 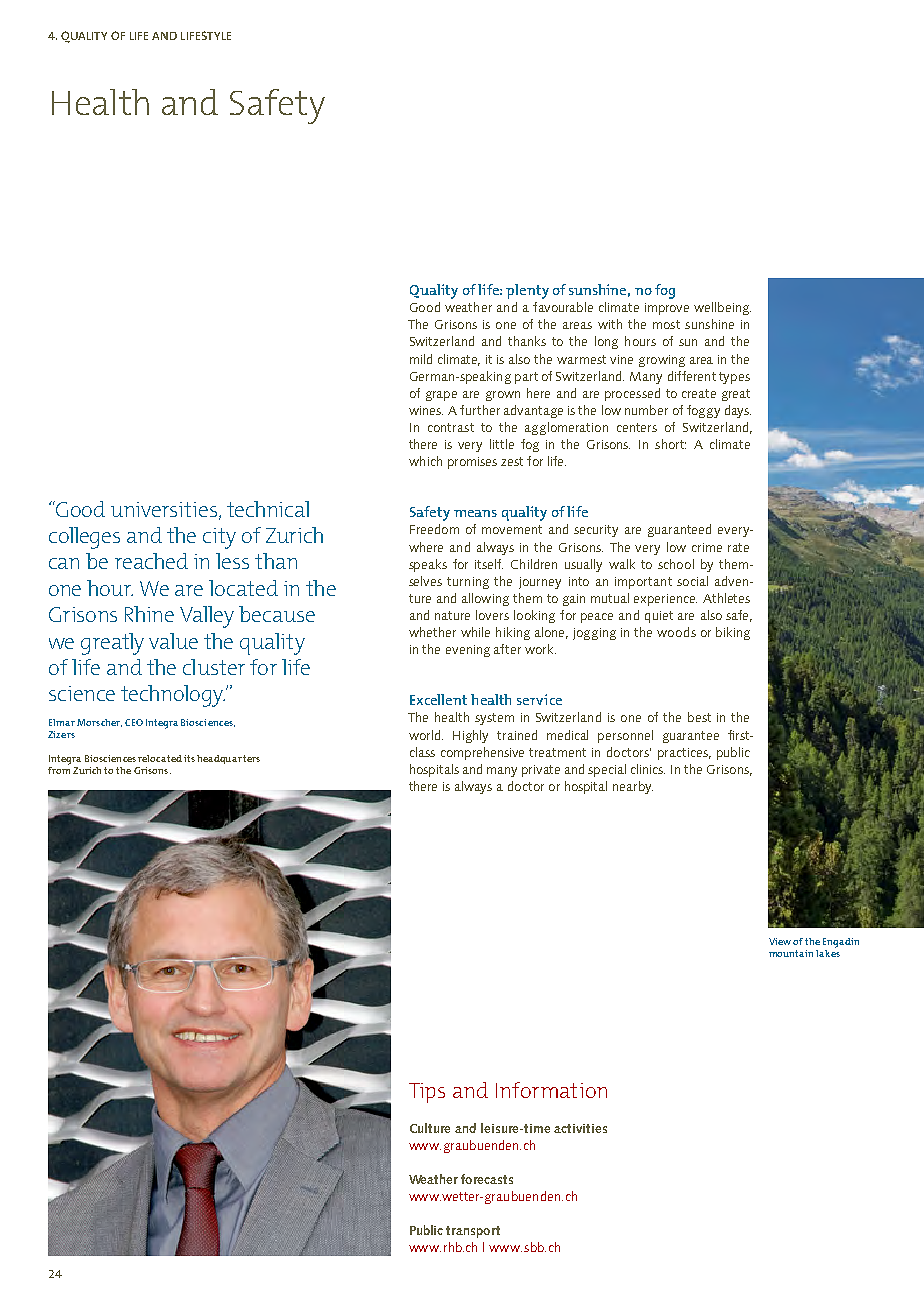 What do you see at coordinates (722, 308) in the screenshot?
I see `wellbeing` at bounding box center [722, 308].
